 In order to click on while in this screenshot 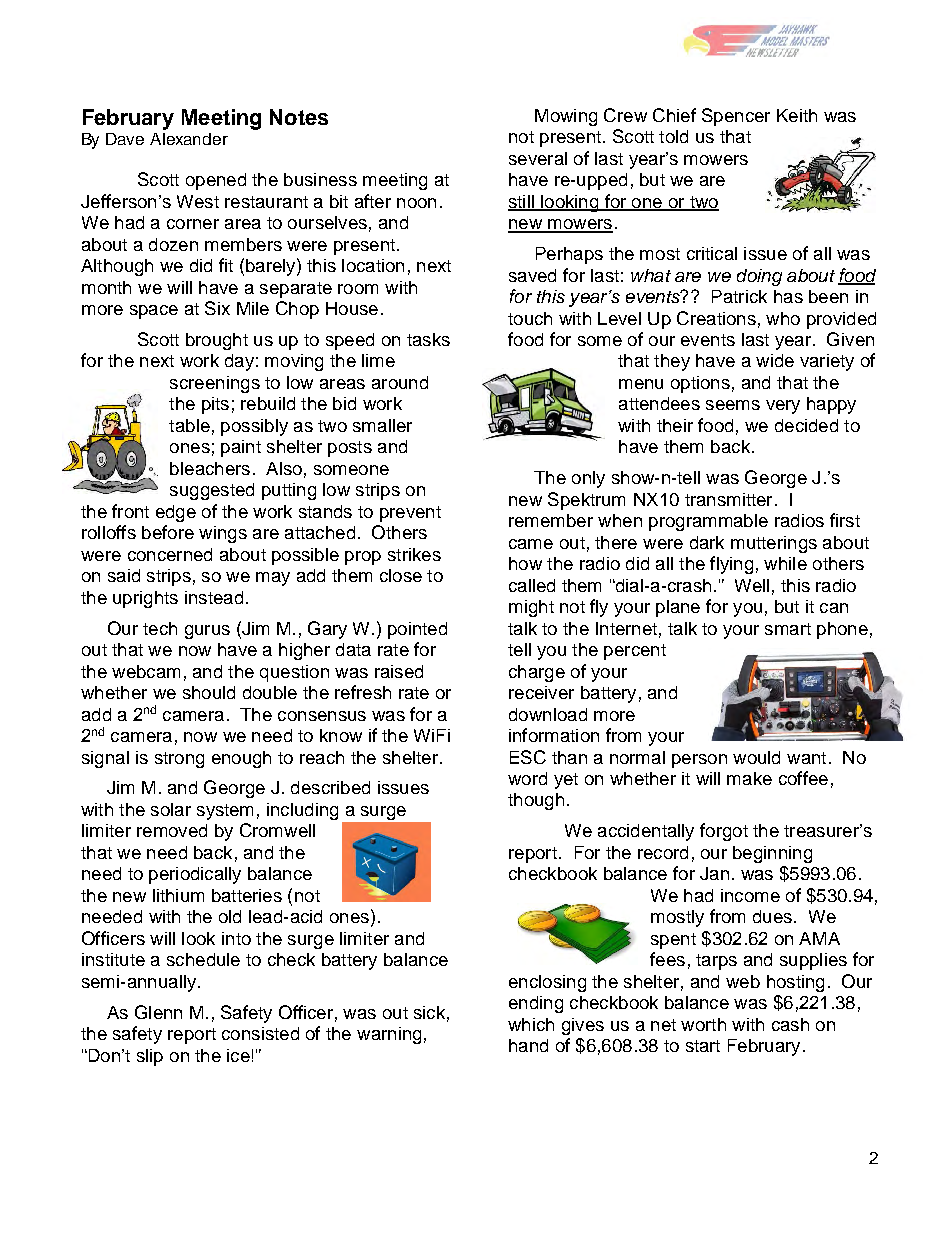, I will do `click(785, 563)`.
